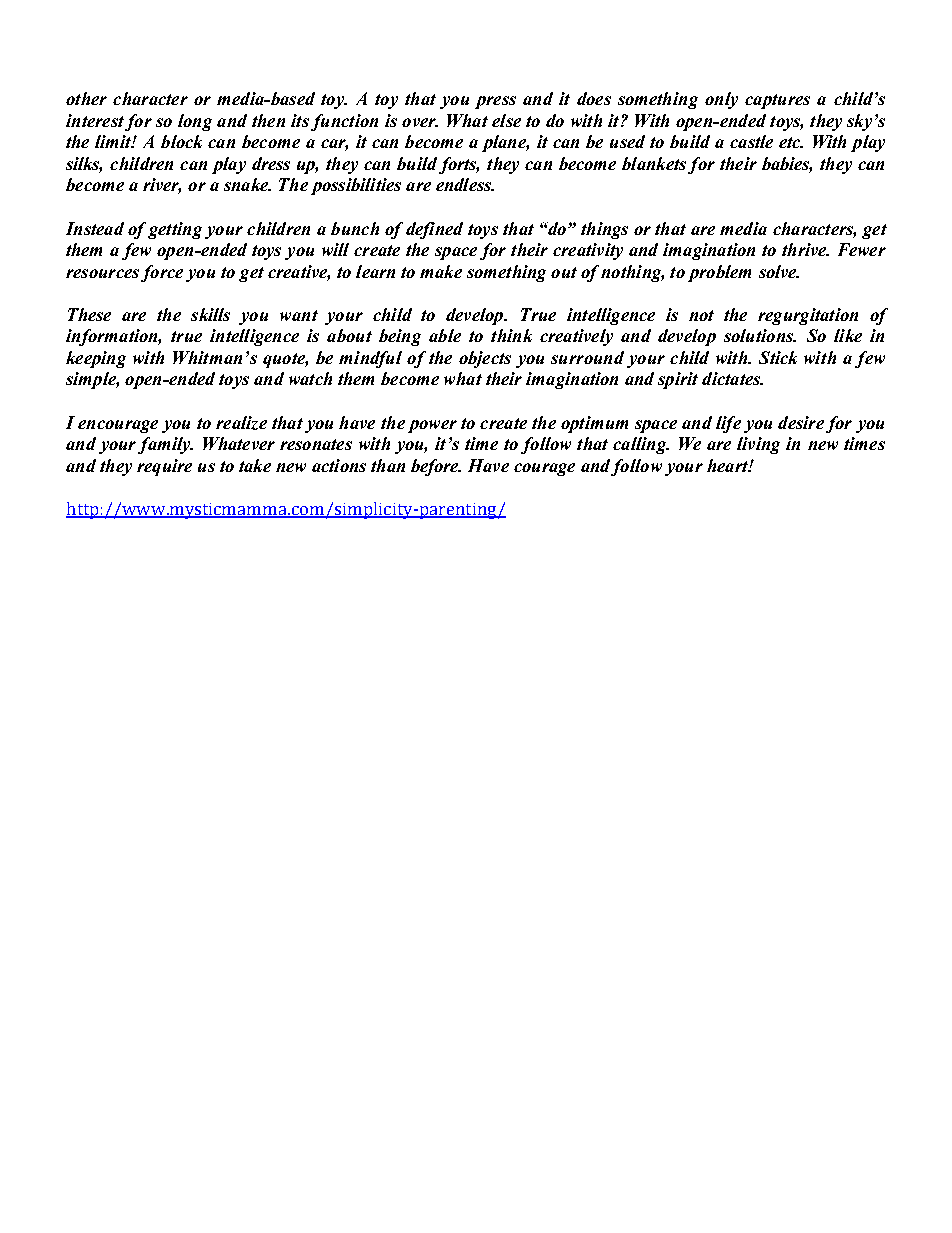 The height and width of the screenshot is (1233, 952). I want to click on require, so click(164, 467).
